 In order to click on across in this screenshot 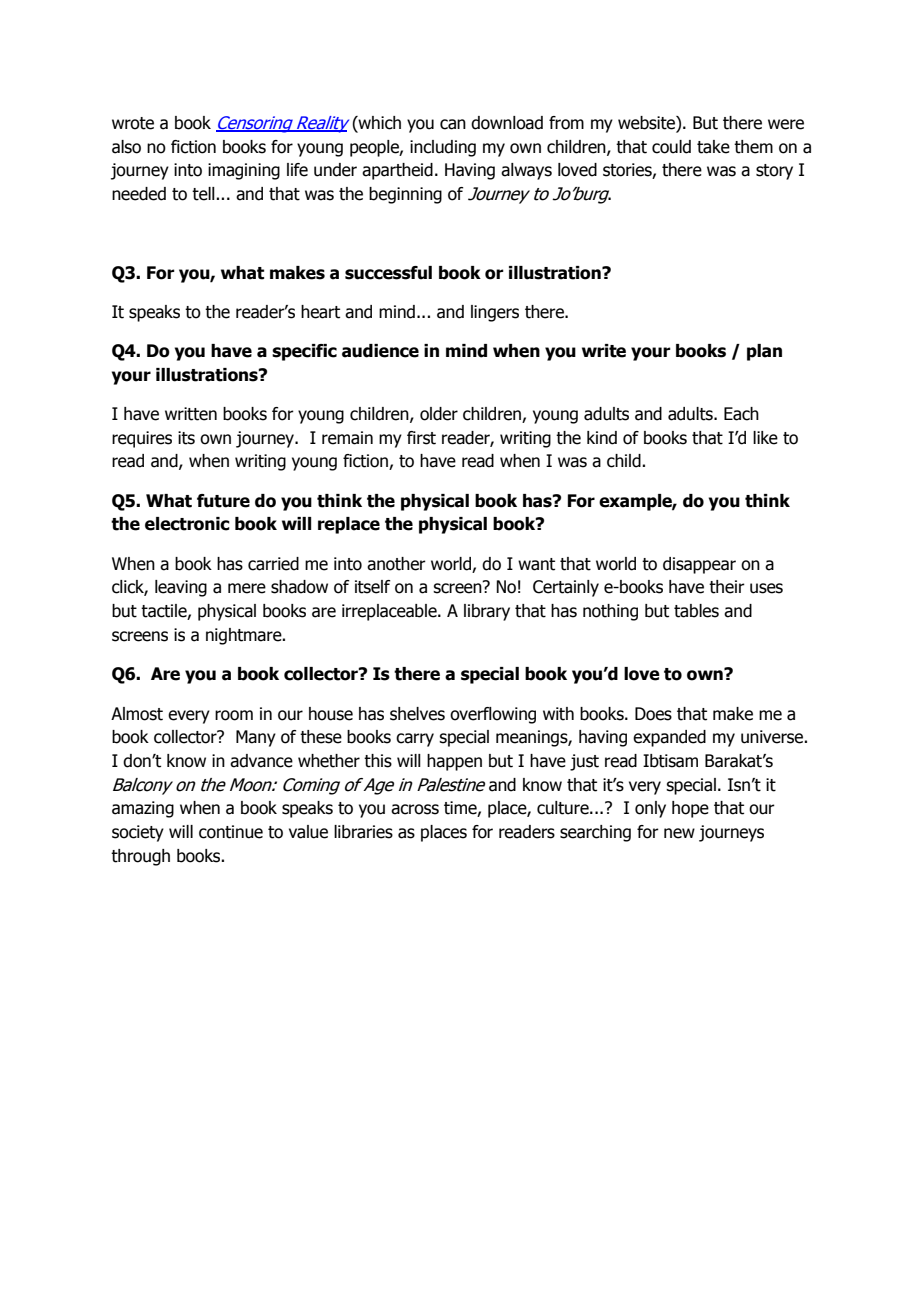, I will do `click(415, 809)`.
